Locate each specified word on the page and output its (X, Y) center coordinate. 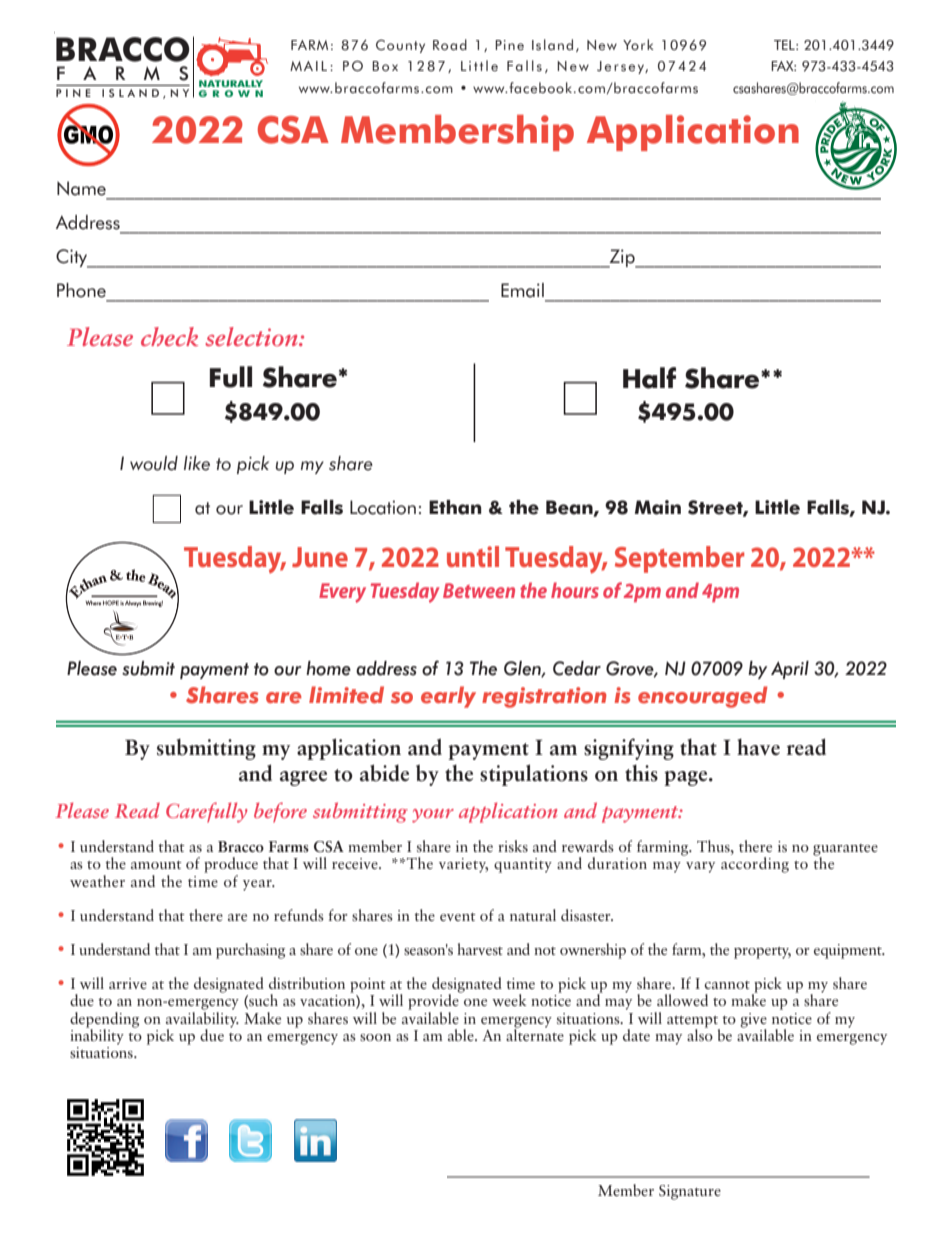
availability (202, 1019)
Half (649, 378)
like (197, 463)
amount (156, 865)
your (433, 816)
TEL (785, 45)
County (400, 46)
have (758, 747)
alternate (535, 1033)
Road (450, 45)
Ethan (455, 507)
